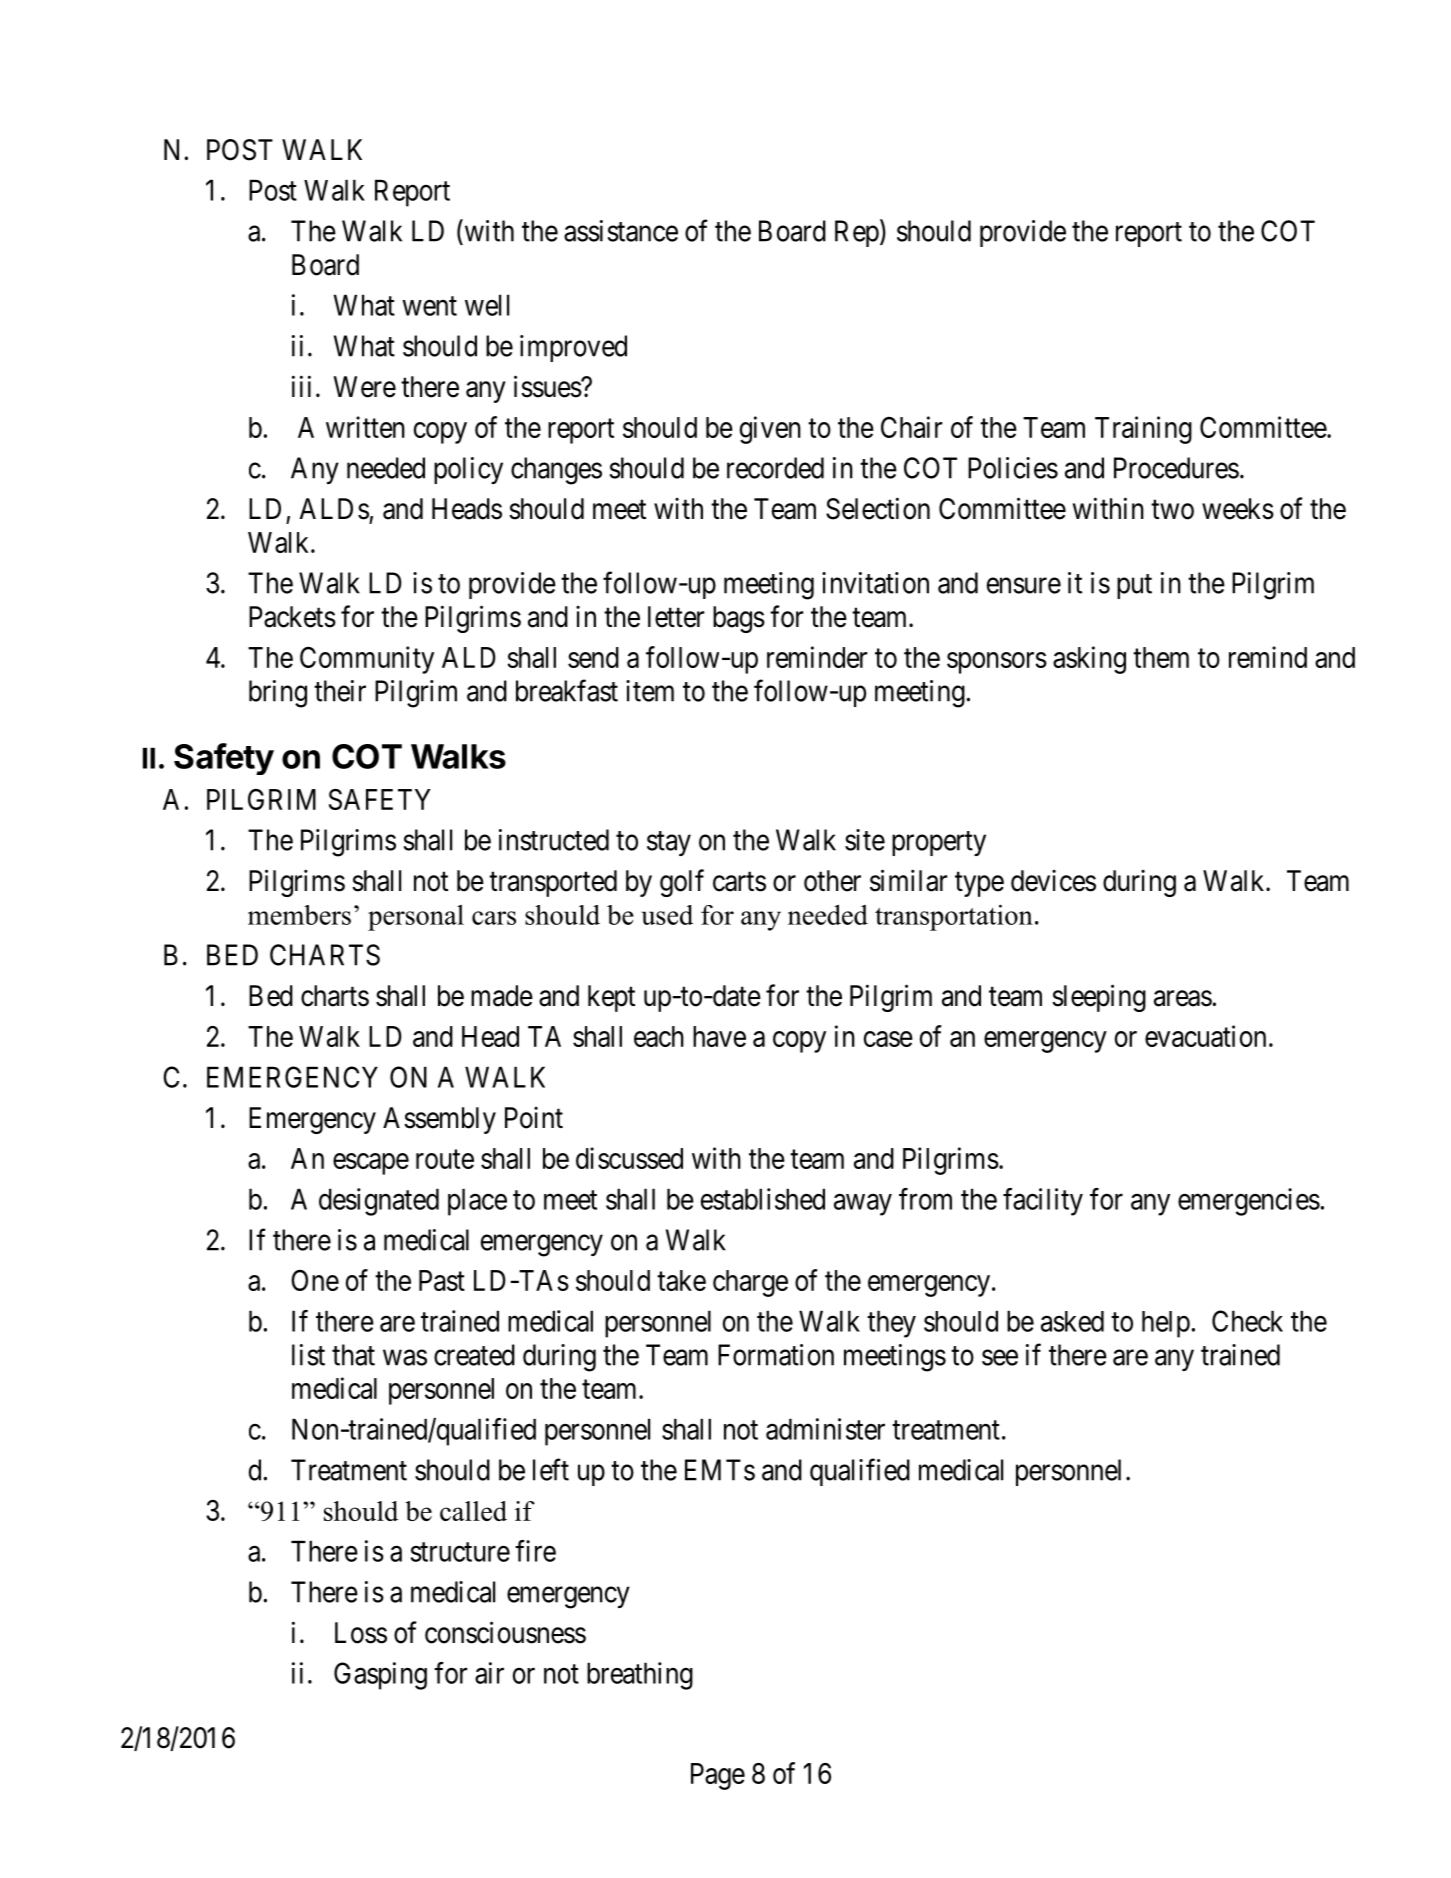 The width and height of the document is (1451, 1878). I want to click on help, so click(1166, 1324).
